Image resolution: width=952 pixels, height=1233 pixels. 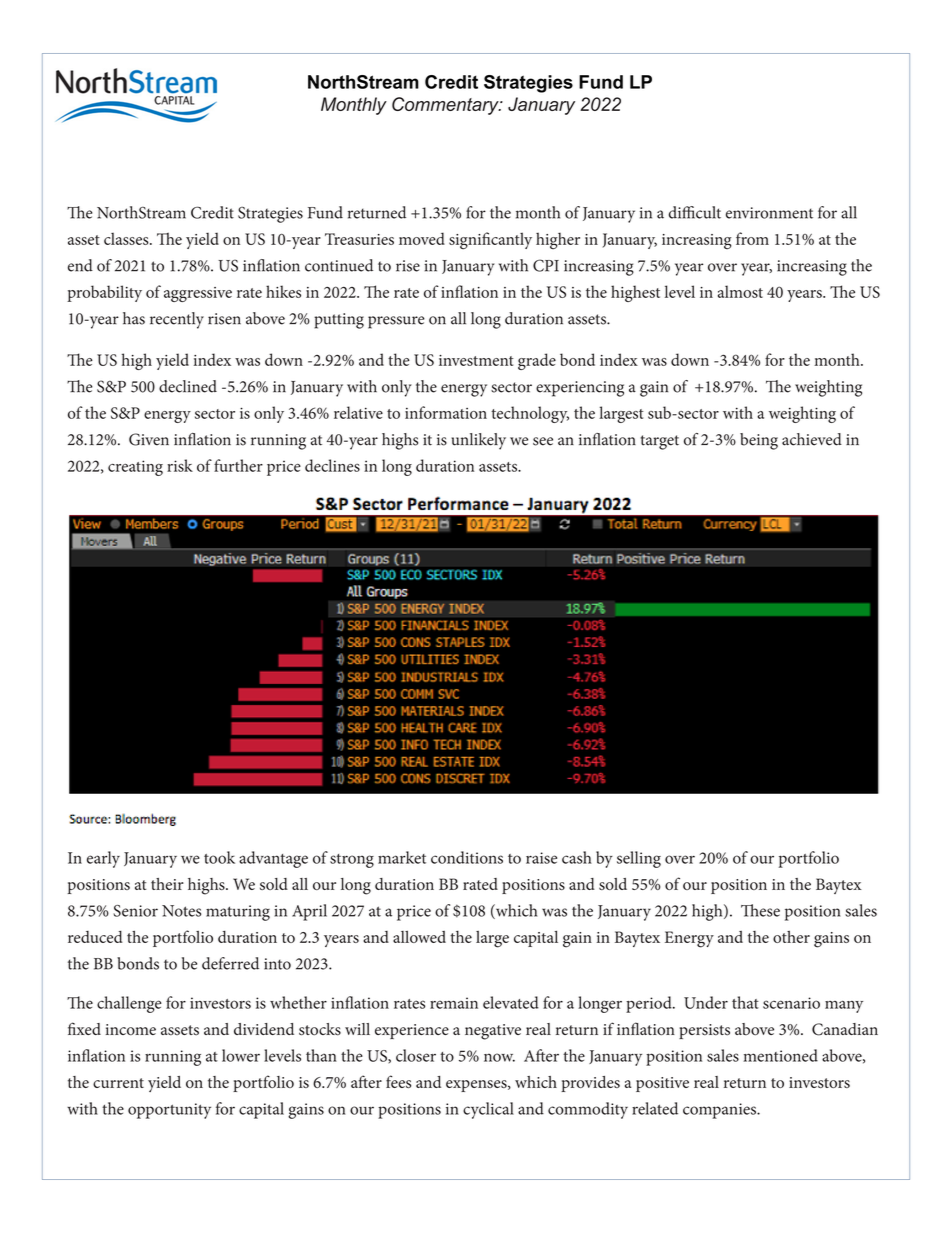 I want to click on declined, so click(x=188, y=386).
